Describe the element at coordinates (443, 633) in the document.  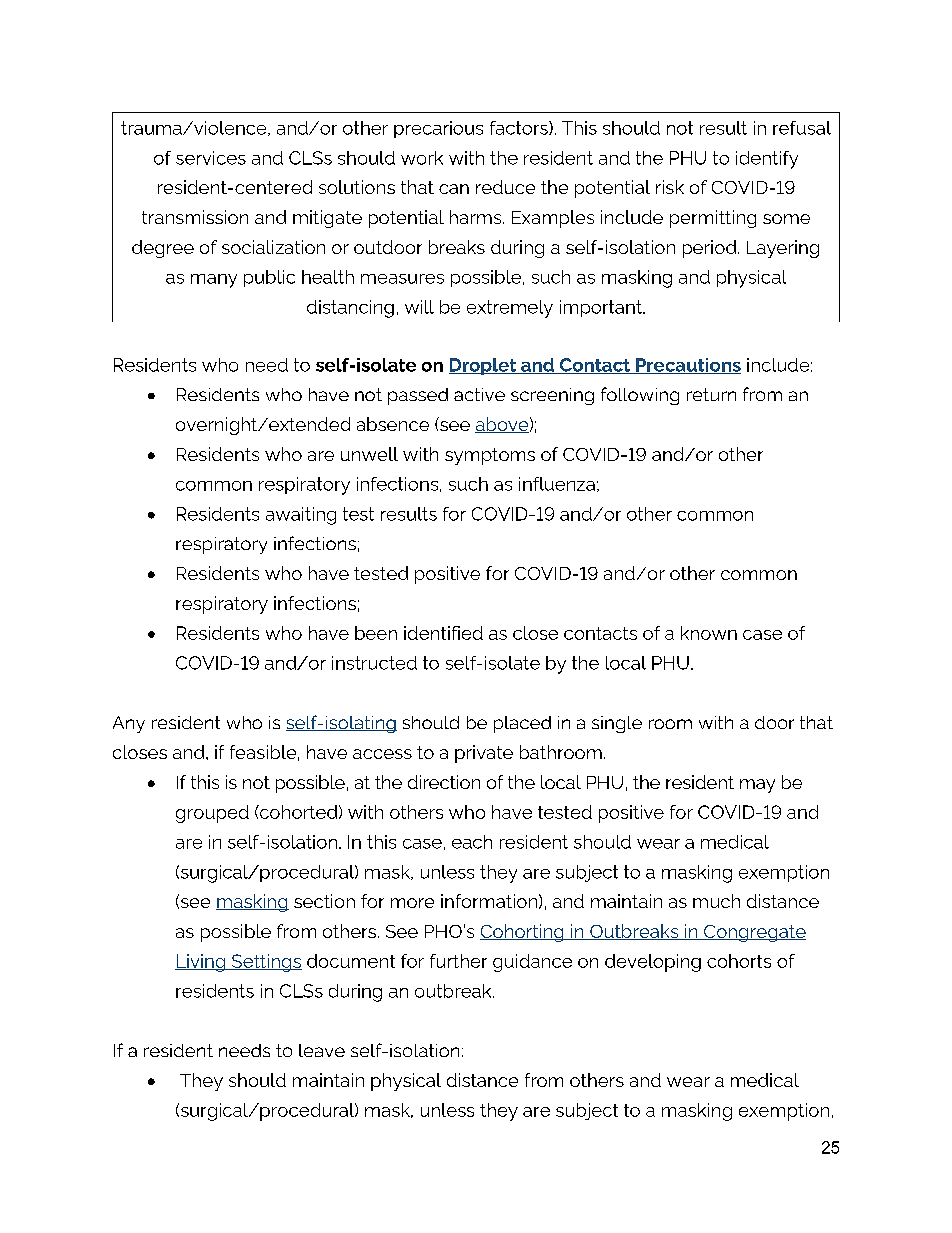
I see `identified` at that location.
